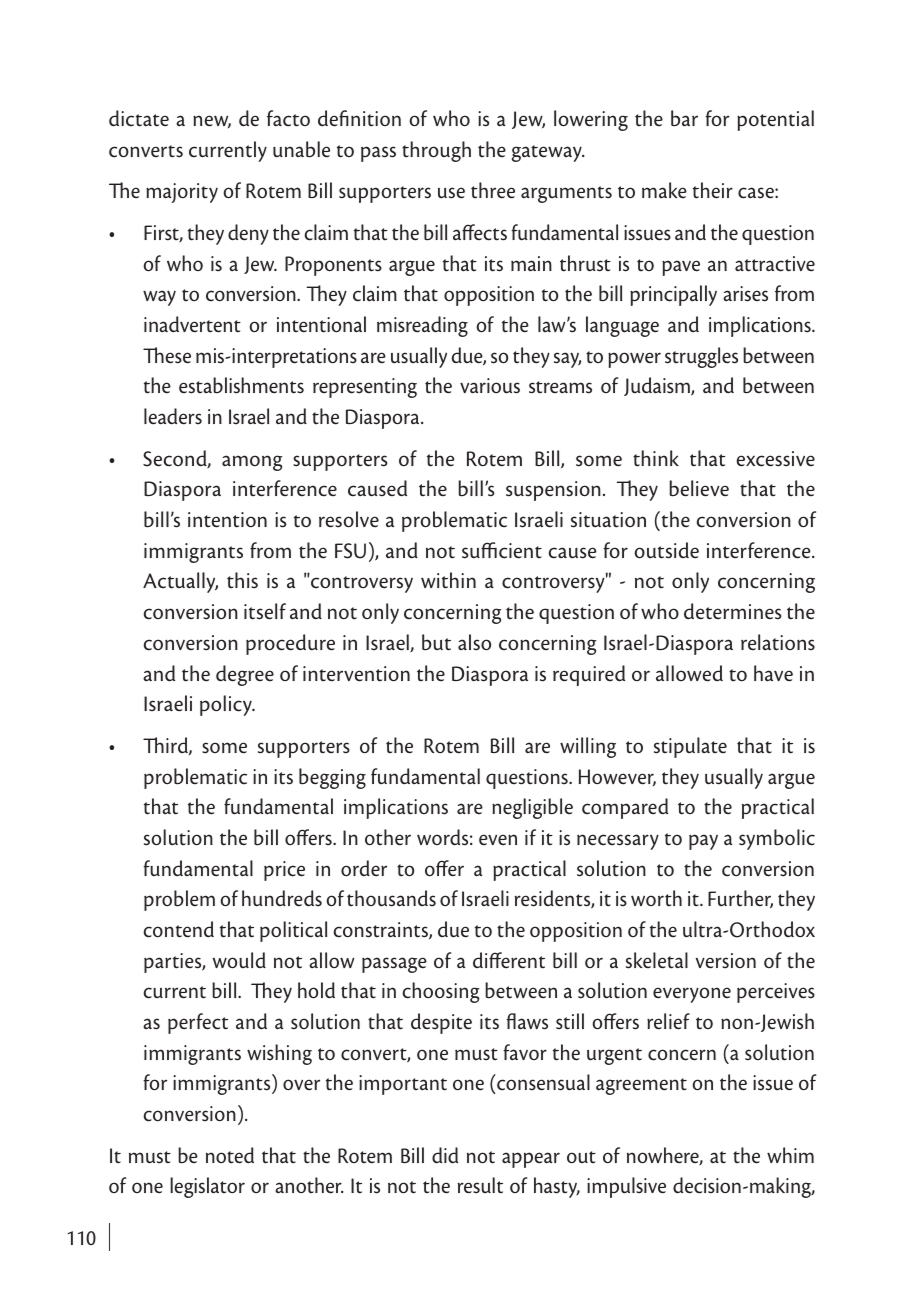 Image resolution: width=924 pixels, height=1305 pixels. What do you see at coordinates (684, 118) in the page?
I see `bar` at bounding box center [684, 118].
